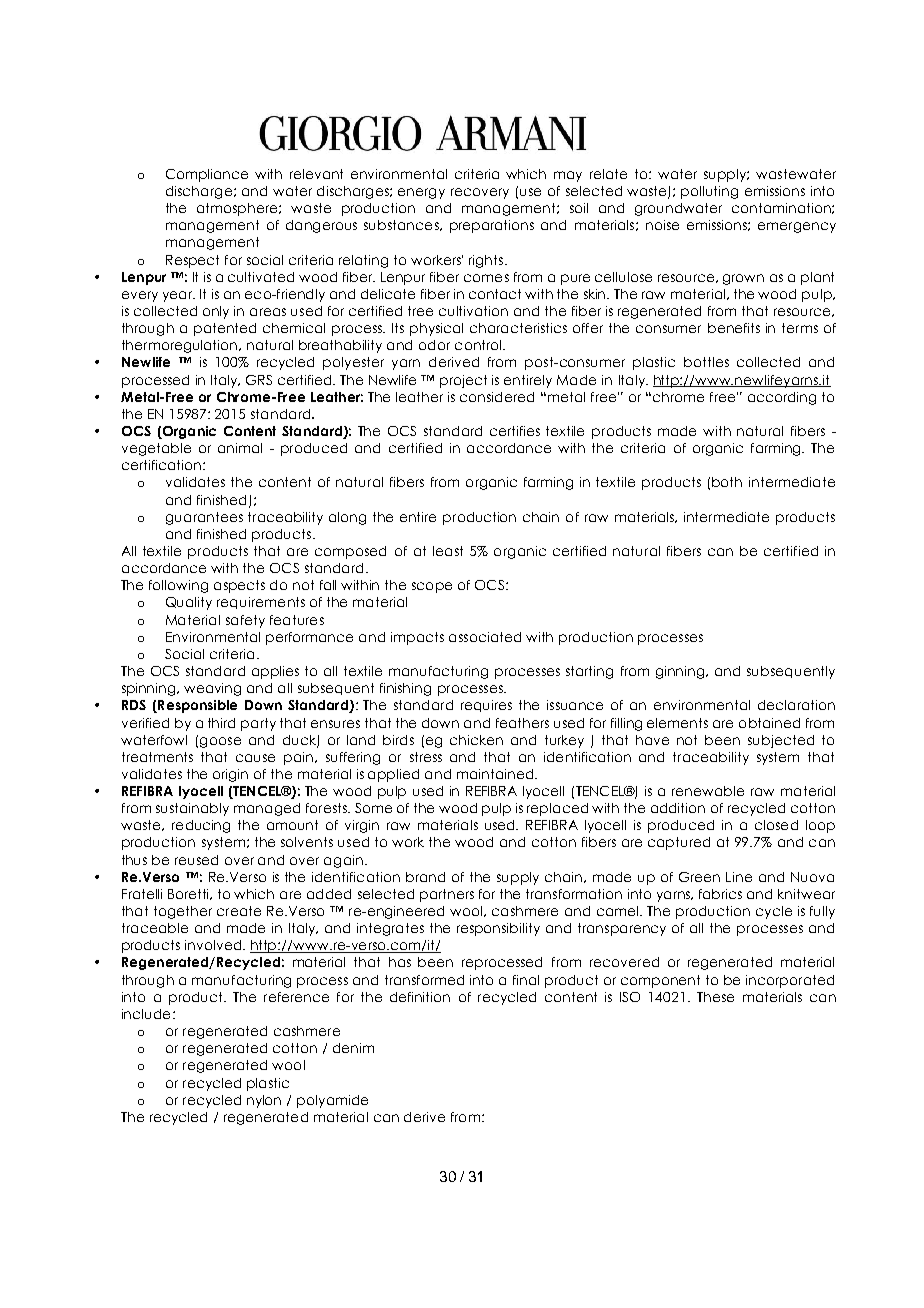 This screenshot has height=1308, width=924. I want to click on renewable, so click(708, 791).
